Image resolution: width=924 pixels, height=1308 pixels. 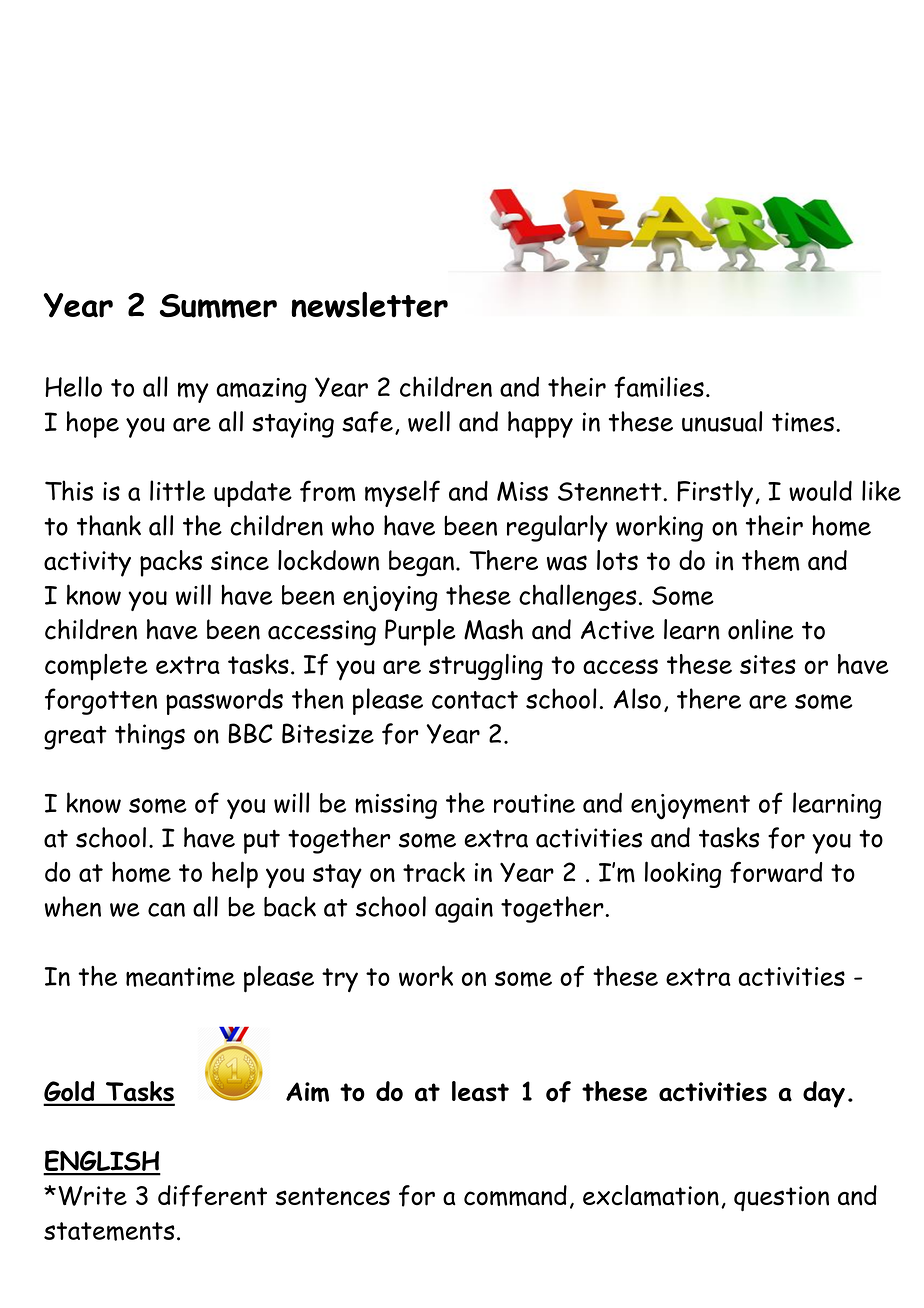 I want to click on newsletter, so click(x=369, y=305).
